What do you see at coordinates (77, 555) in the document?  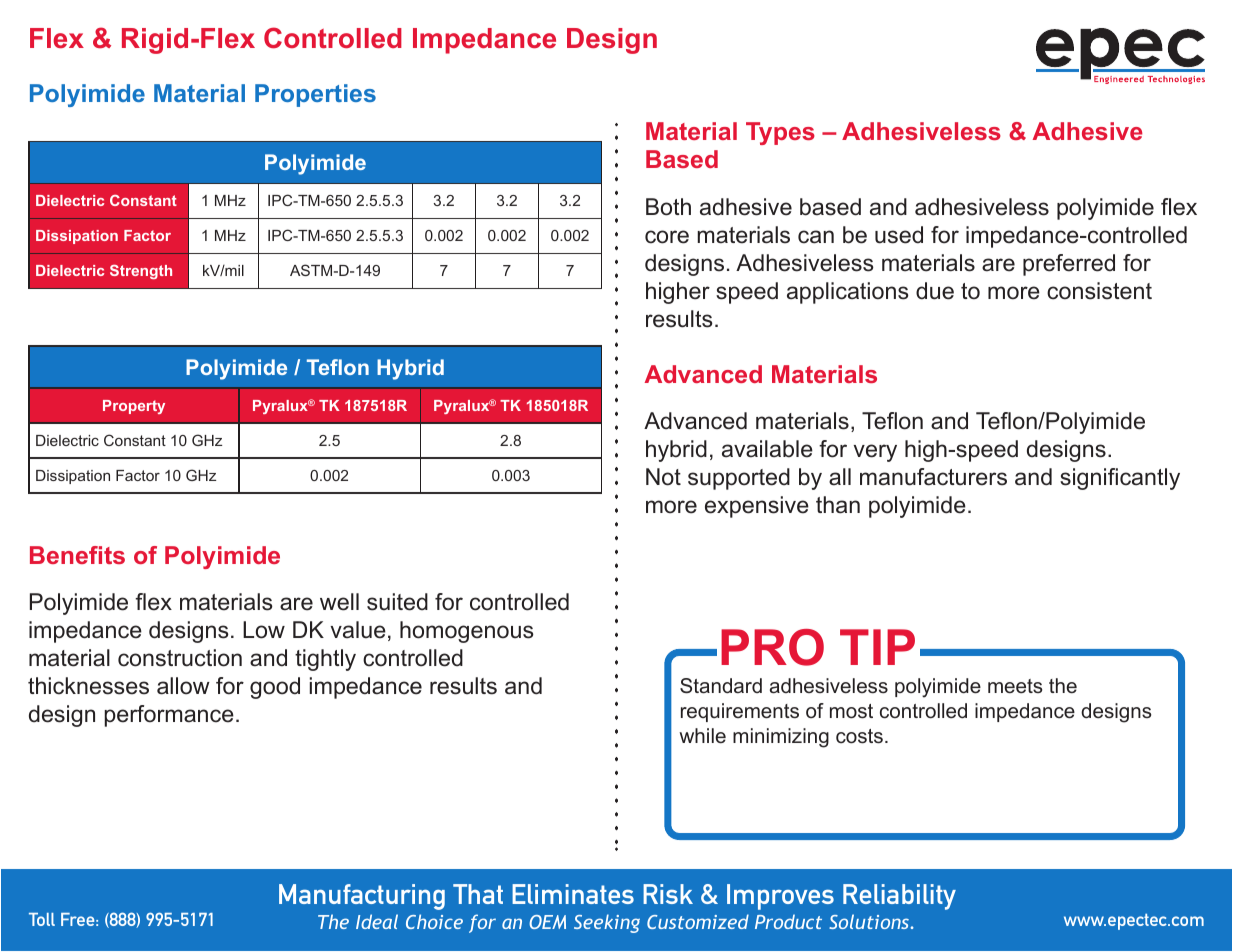 I see `Benefits` at bounding box center [77, 555].
